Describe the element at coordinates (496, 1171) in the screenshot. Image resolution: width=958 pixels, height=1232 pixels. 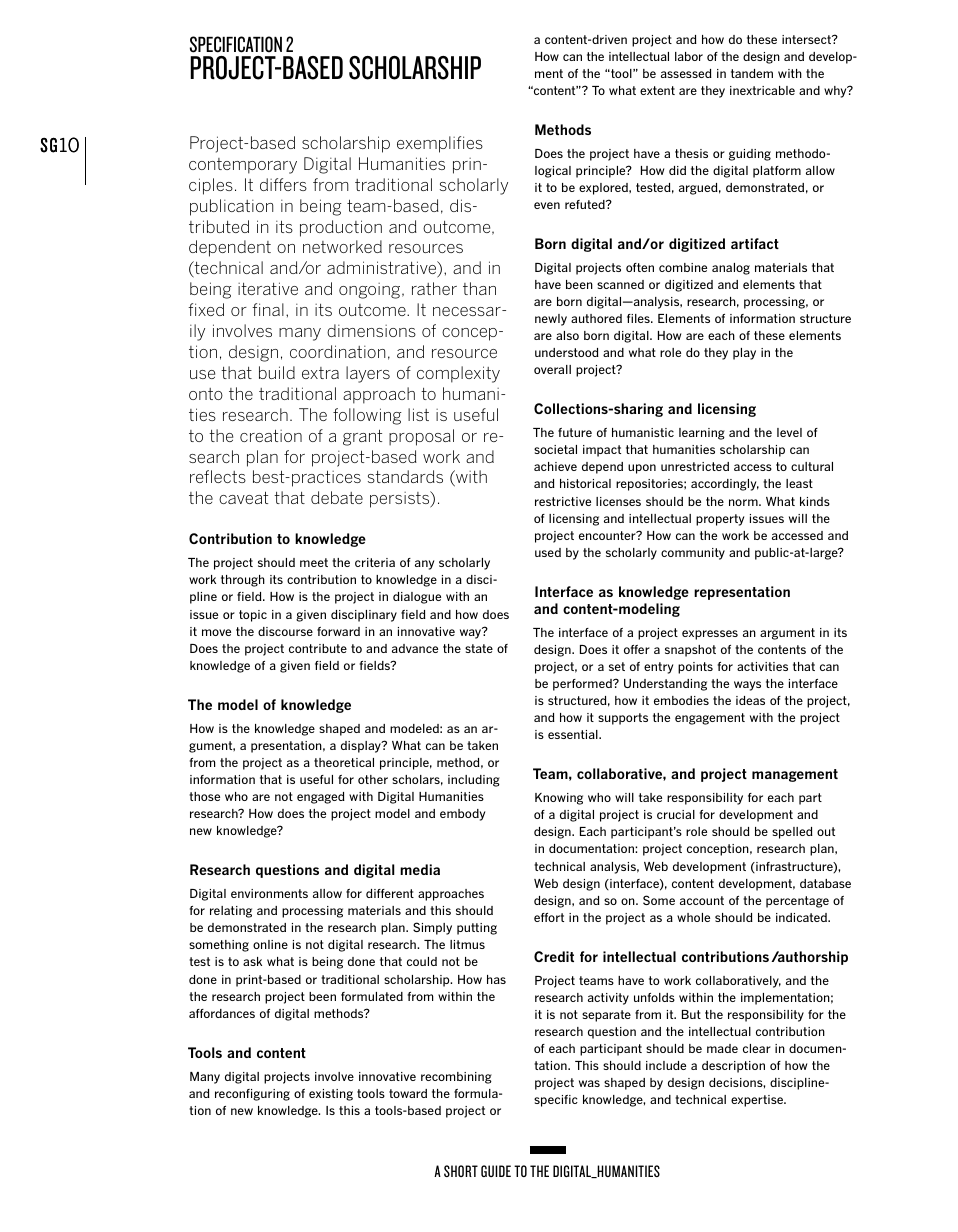
I see `guide` at that location.
